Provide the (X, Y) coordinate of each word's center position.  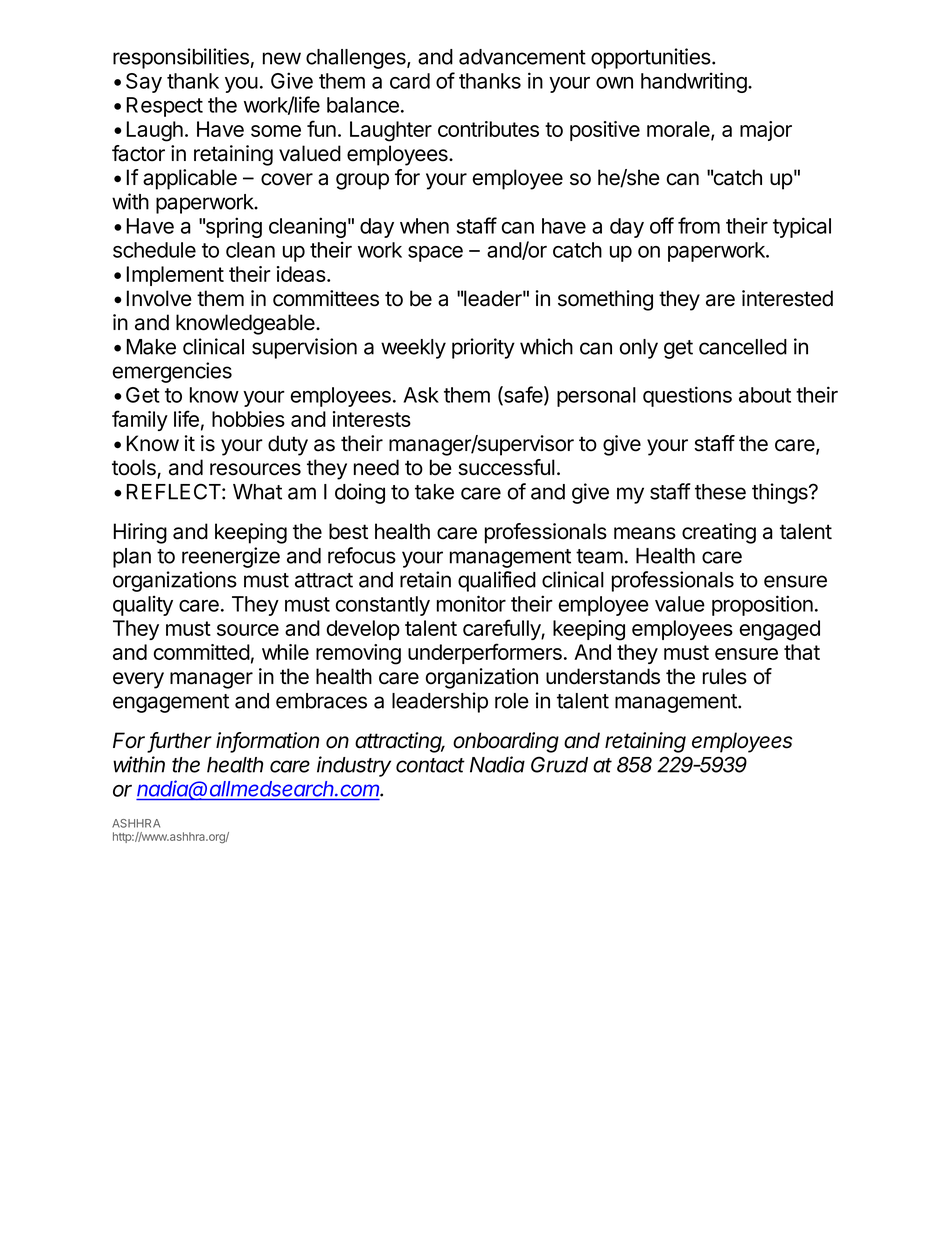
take (434, 492)
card (410, 81)
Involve (159, 298)
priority (483, 348)
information (267, 741)
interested (787, 298)
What (257, 492)
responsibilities (181, 58)
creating (719, 533)
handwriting (695, 82)
